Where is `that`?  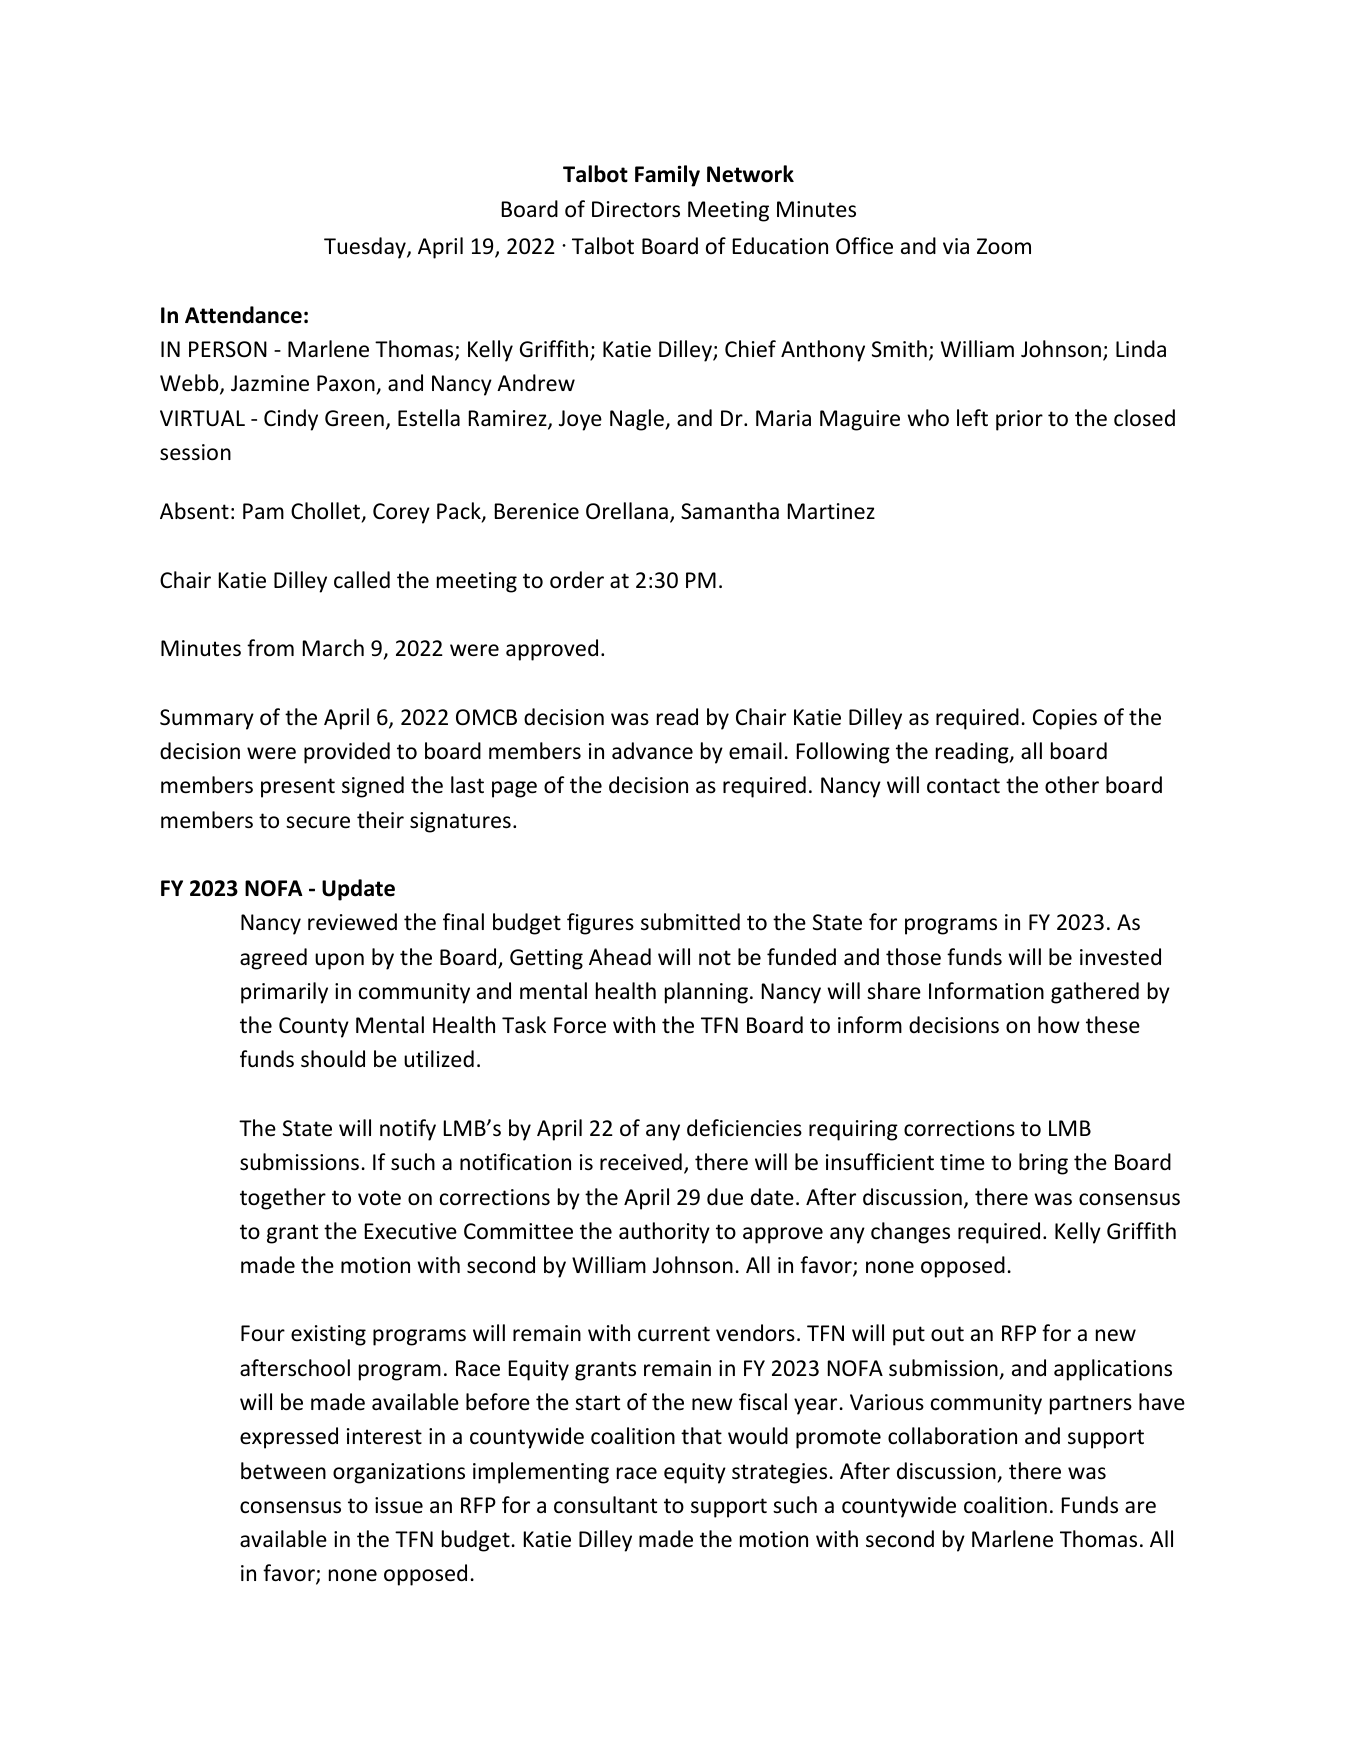 that is located at coordinates (701, 1435).
